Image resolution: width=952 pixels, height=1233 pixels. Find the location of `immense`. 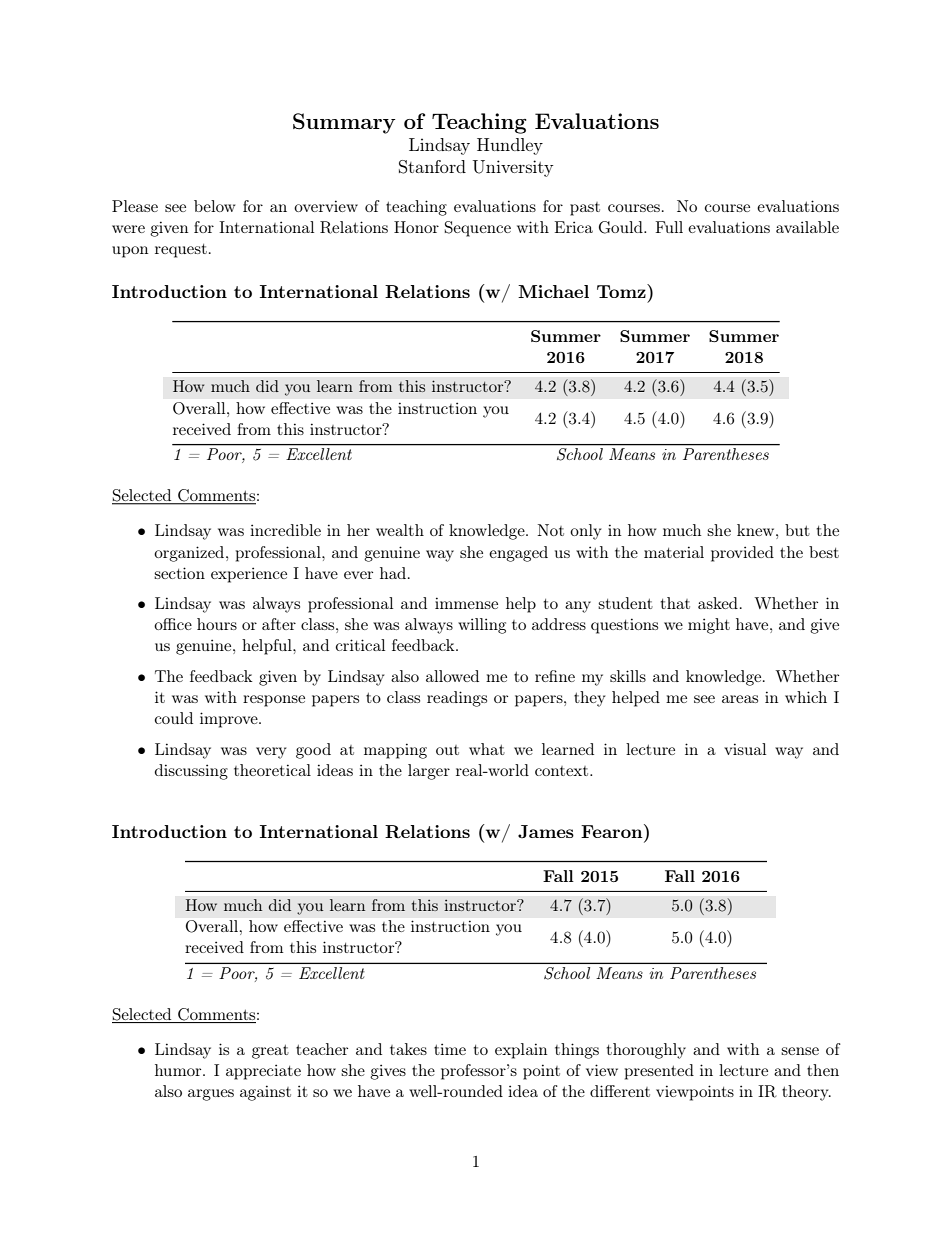

immense is located at coordinates (466, 603).
